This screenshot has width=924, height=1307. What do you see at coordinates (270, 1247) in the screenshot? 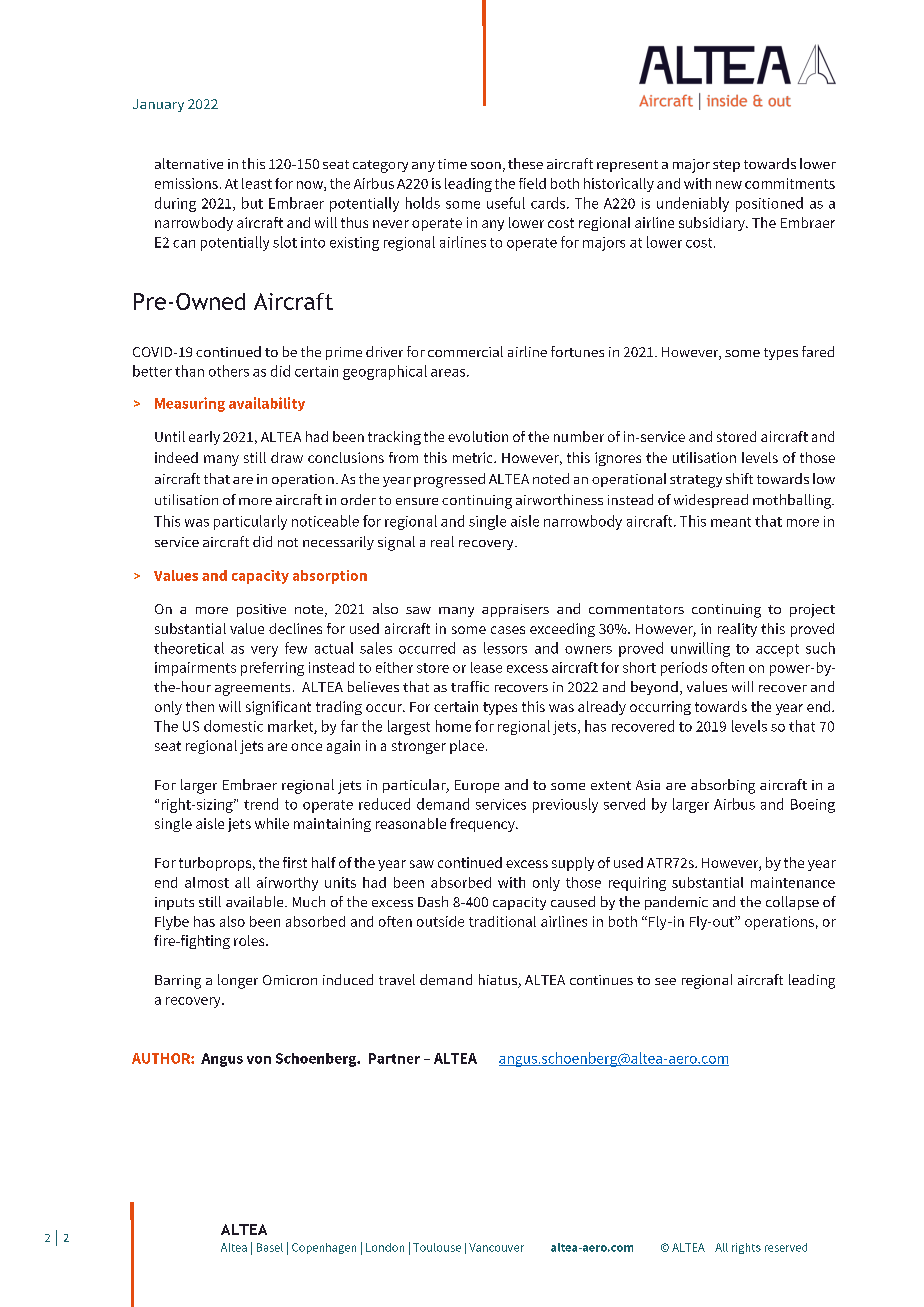
I see `Basel` at bounding box center [270, 1247].
